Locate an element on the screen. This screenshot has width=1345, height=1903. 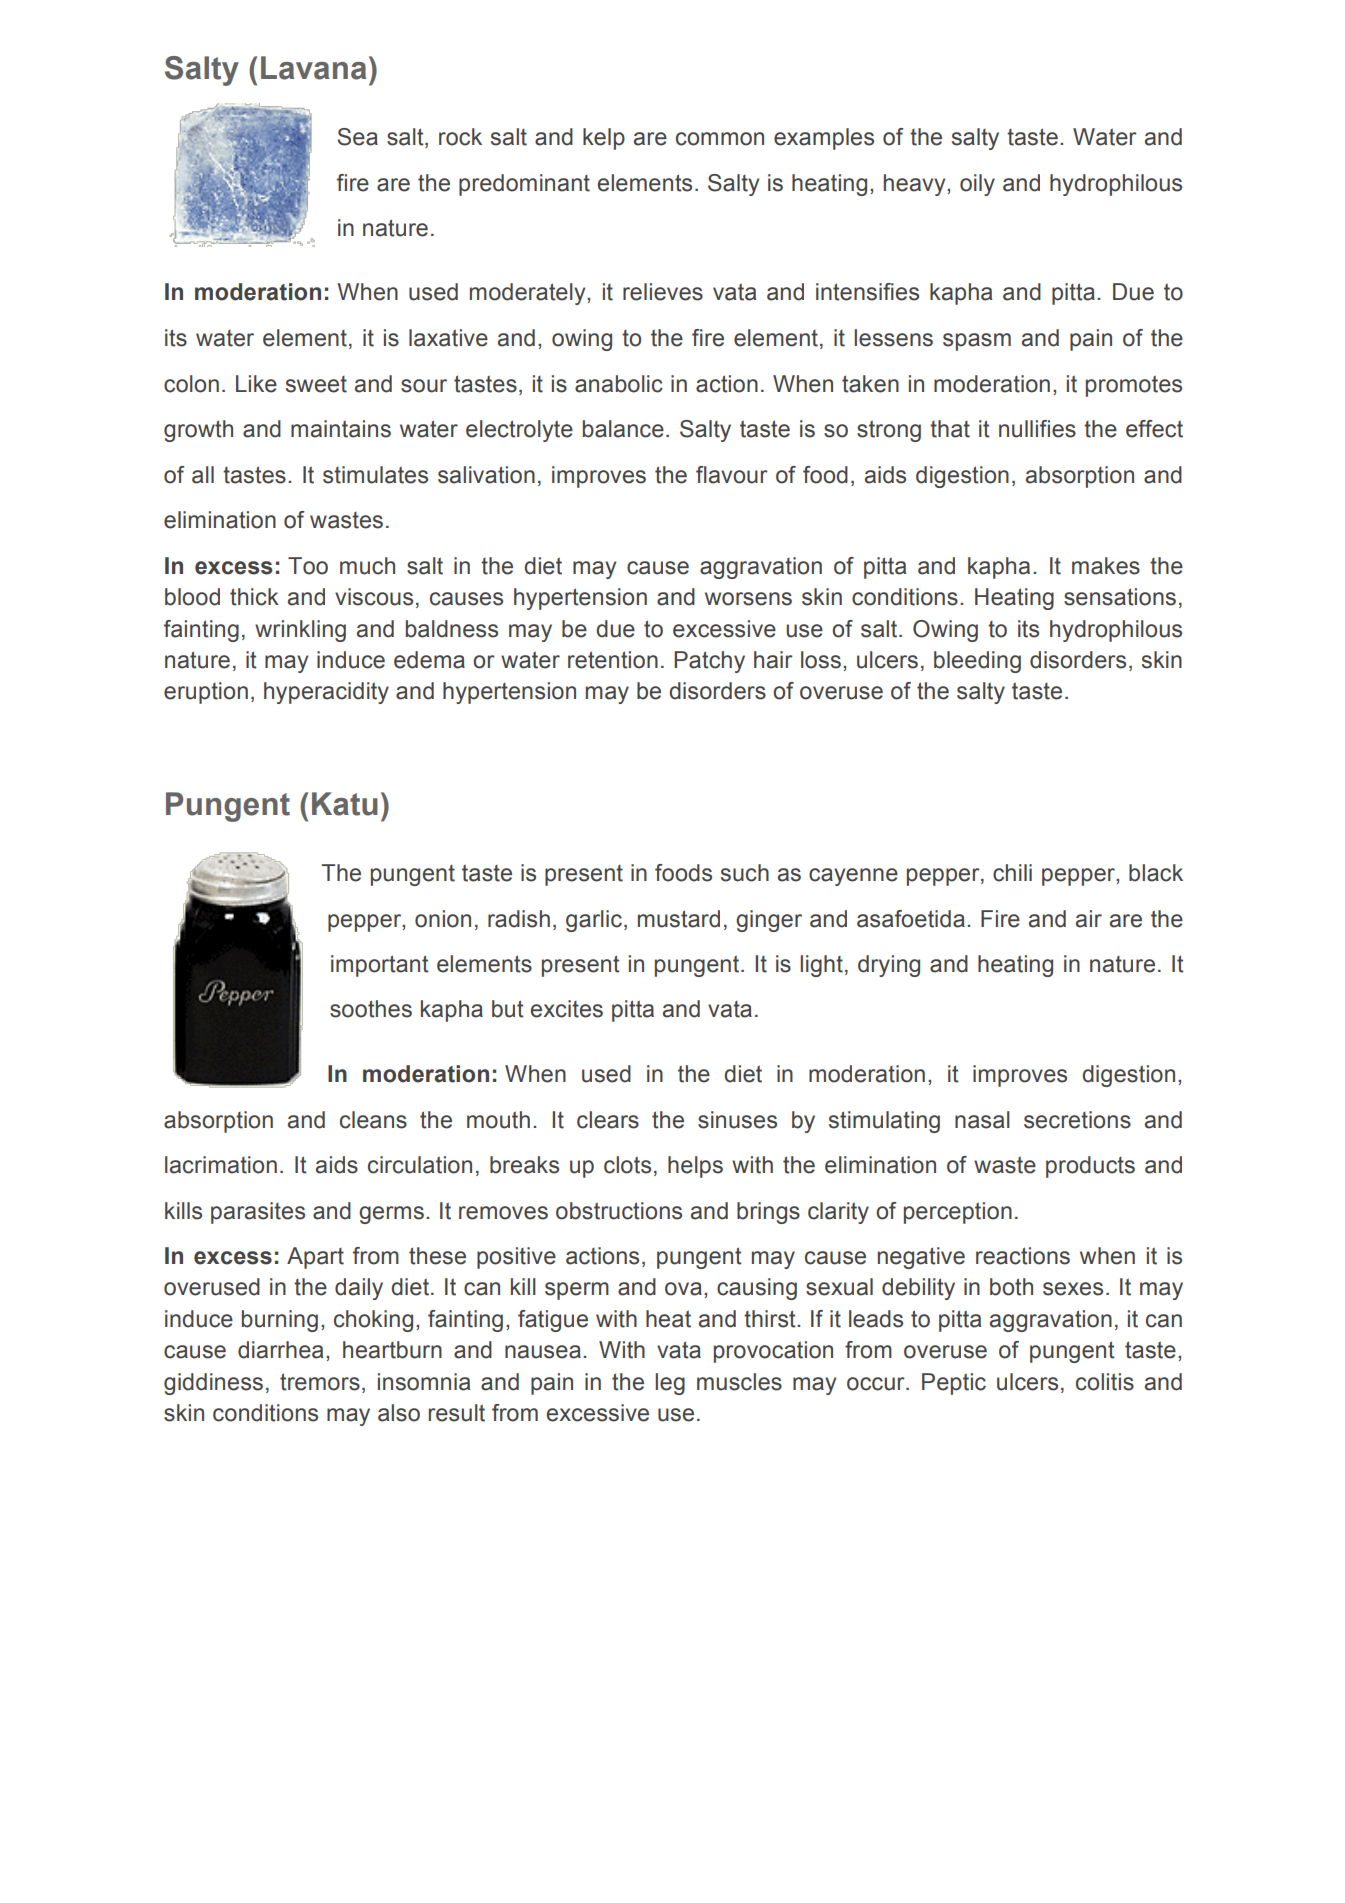
rock is located at coordinates (460, 137).
